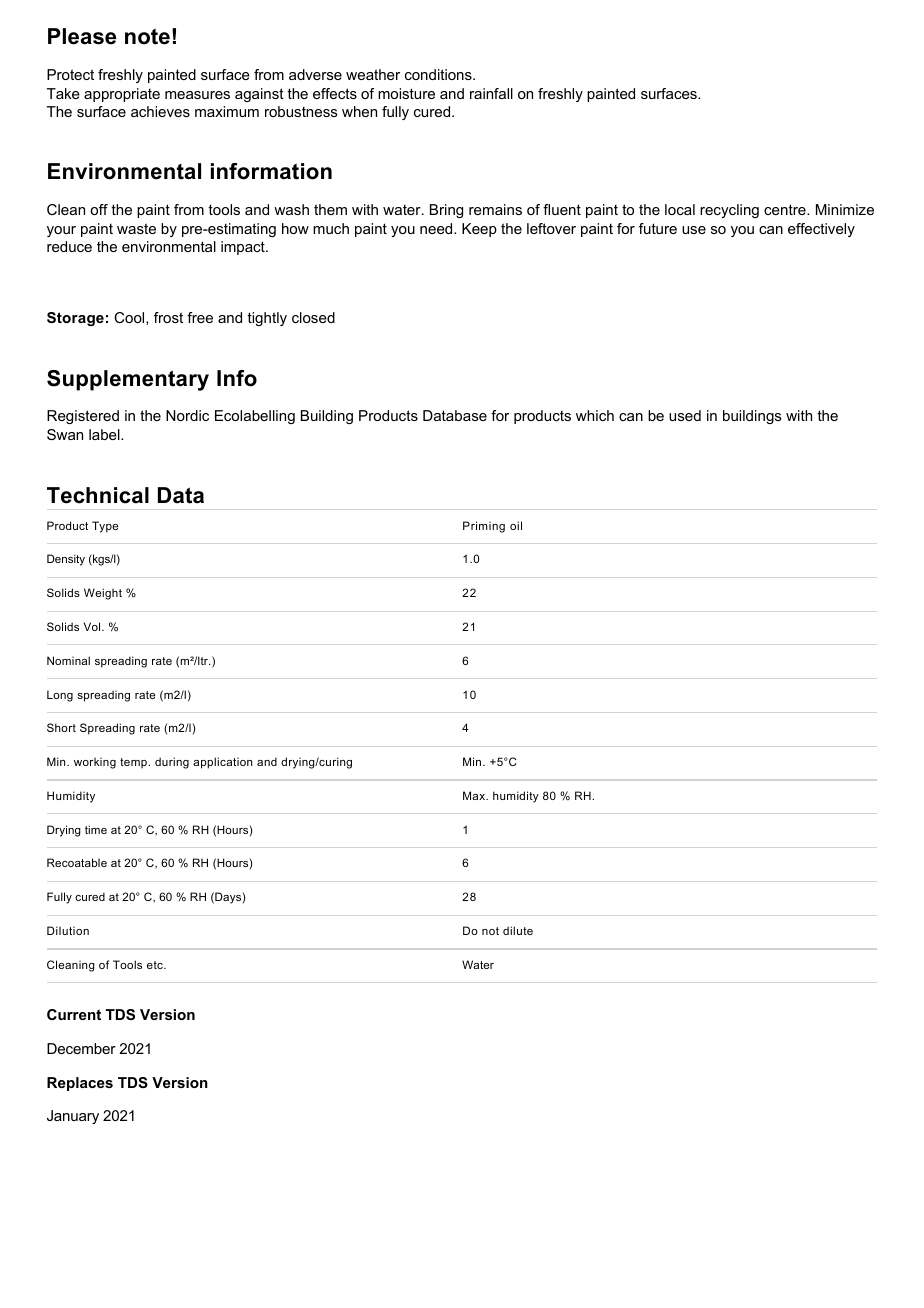 This document has width=924, height=1308. What do you see at coordinates (484, 527) in the document?
I see `Priming` at bounding box center [484, 527].
